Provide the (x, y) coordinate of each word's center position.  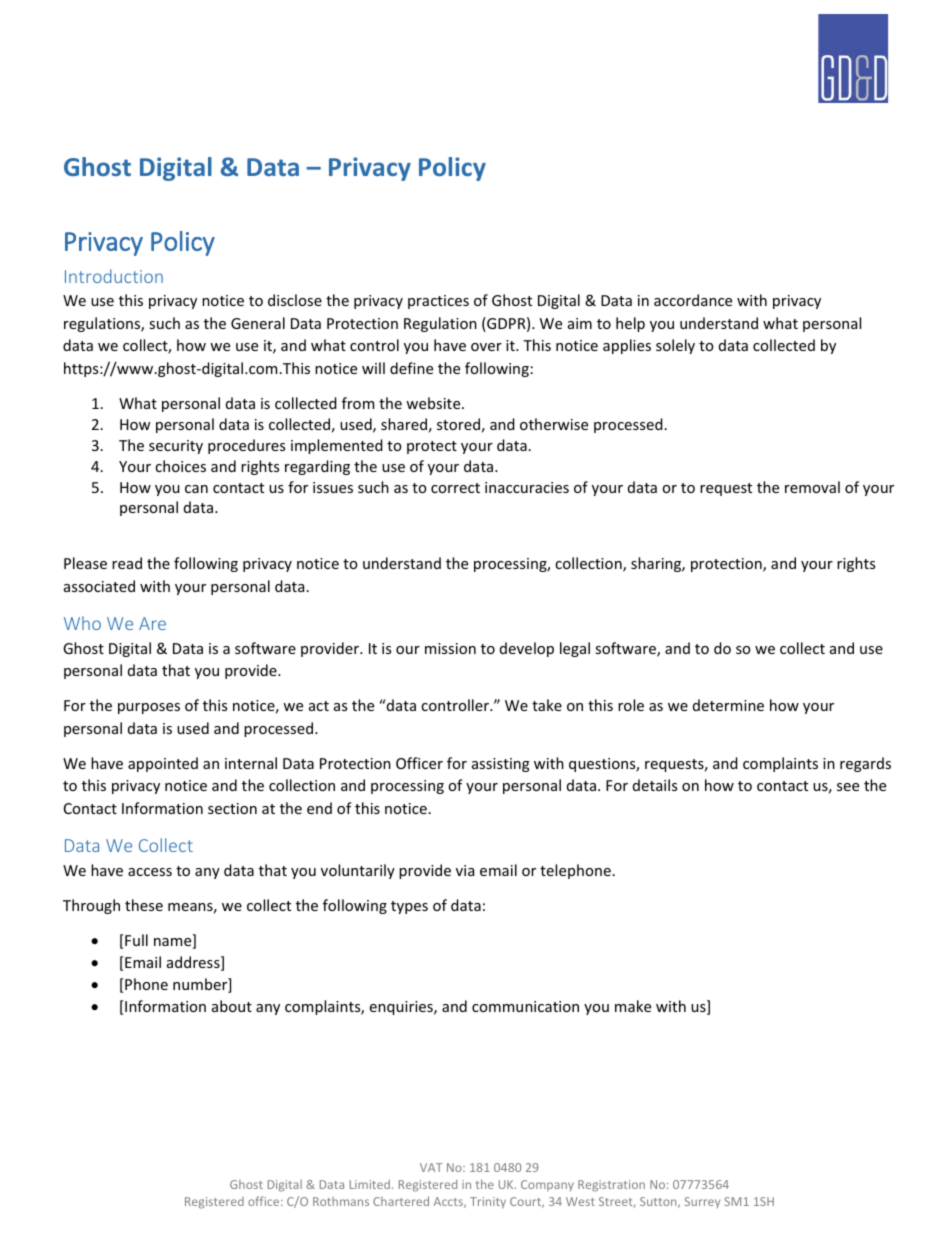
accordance (693, 300)
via (465, 870)
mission (450, 648)
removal (812, 487)
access (150, 872)
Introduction (114, 276)
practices (438, 302)
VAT (431, 1167)
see (848, 787)
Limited (370, 1184)
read (127, 563)
